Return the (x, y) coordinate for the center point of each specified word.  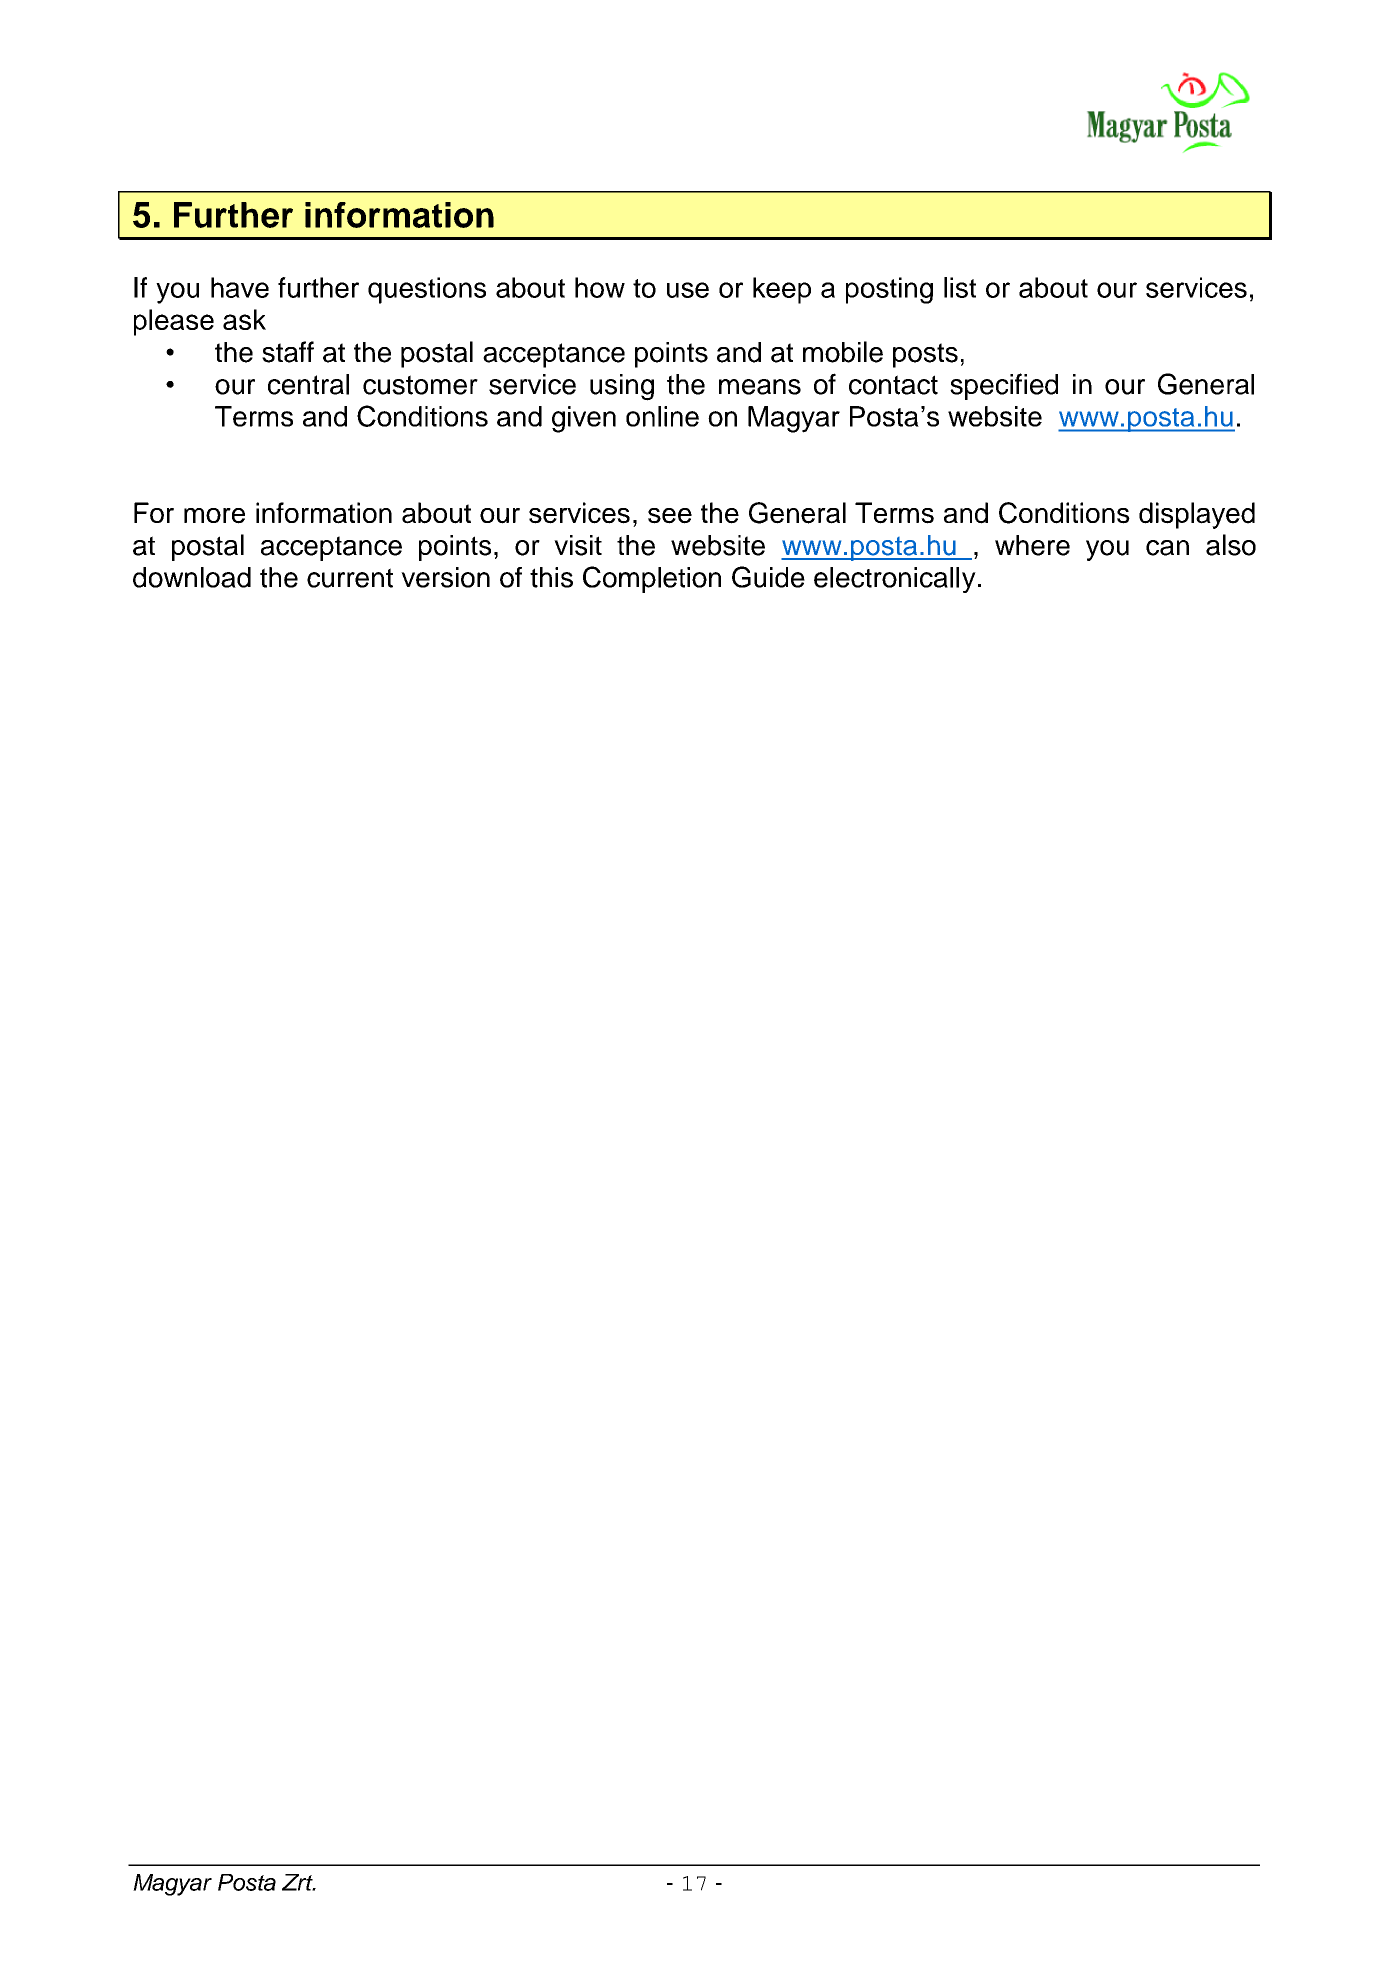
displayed (1197, 515)
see (670, 516)
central (308, 384)
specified (1004, 386)
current (350, 578)
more (214, 516)
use (688, 290)
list (960, 287)
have (240, 287)
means (760, 387)
